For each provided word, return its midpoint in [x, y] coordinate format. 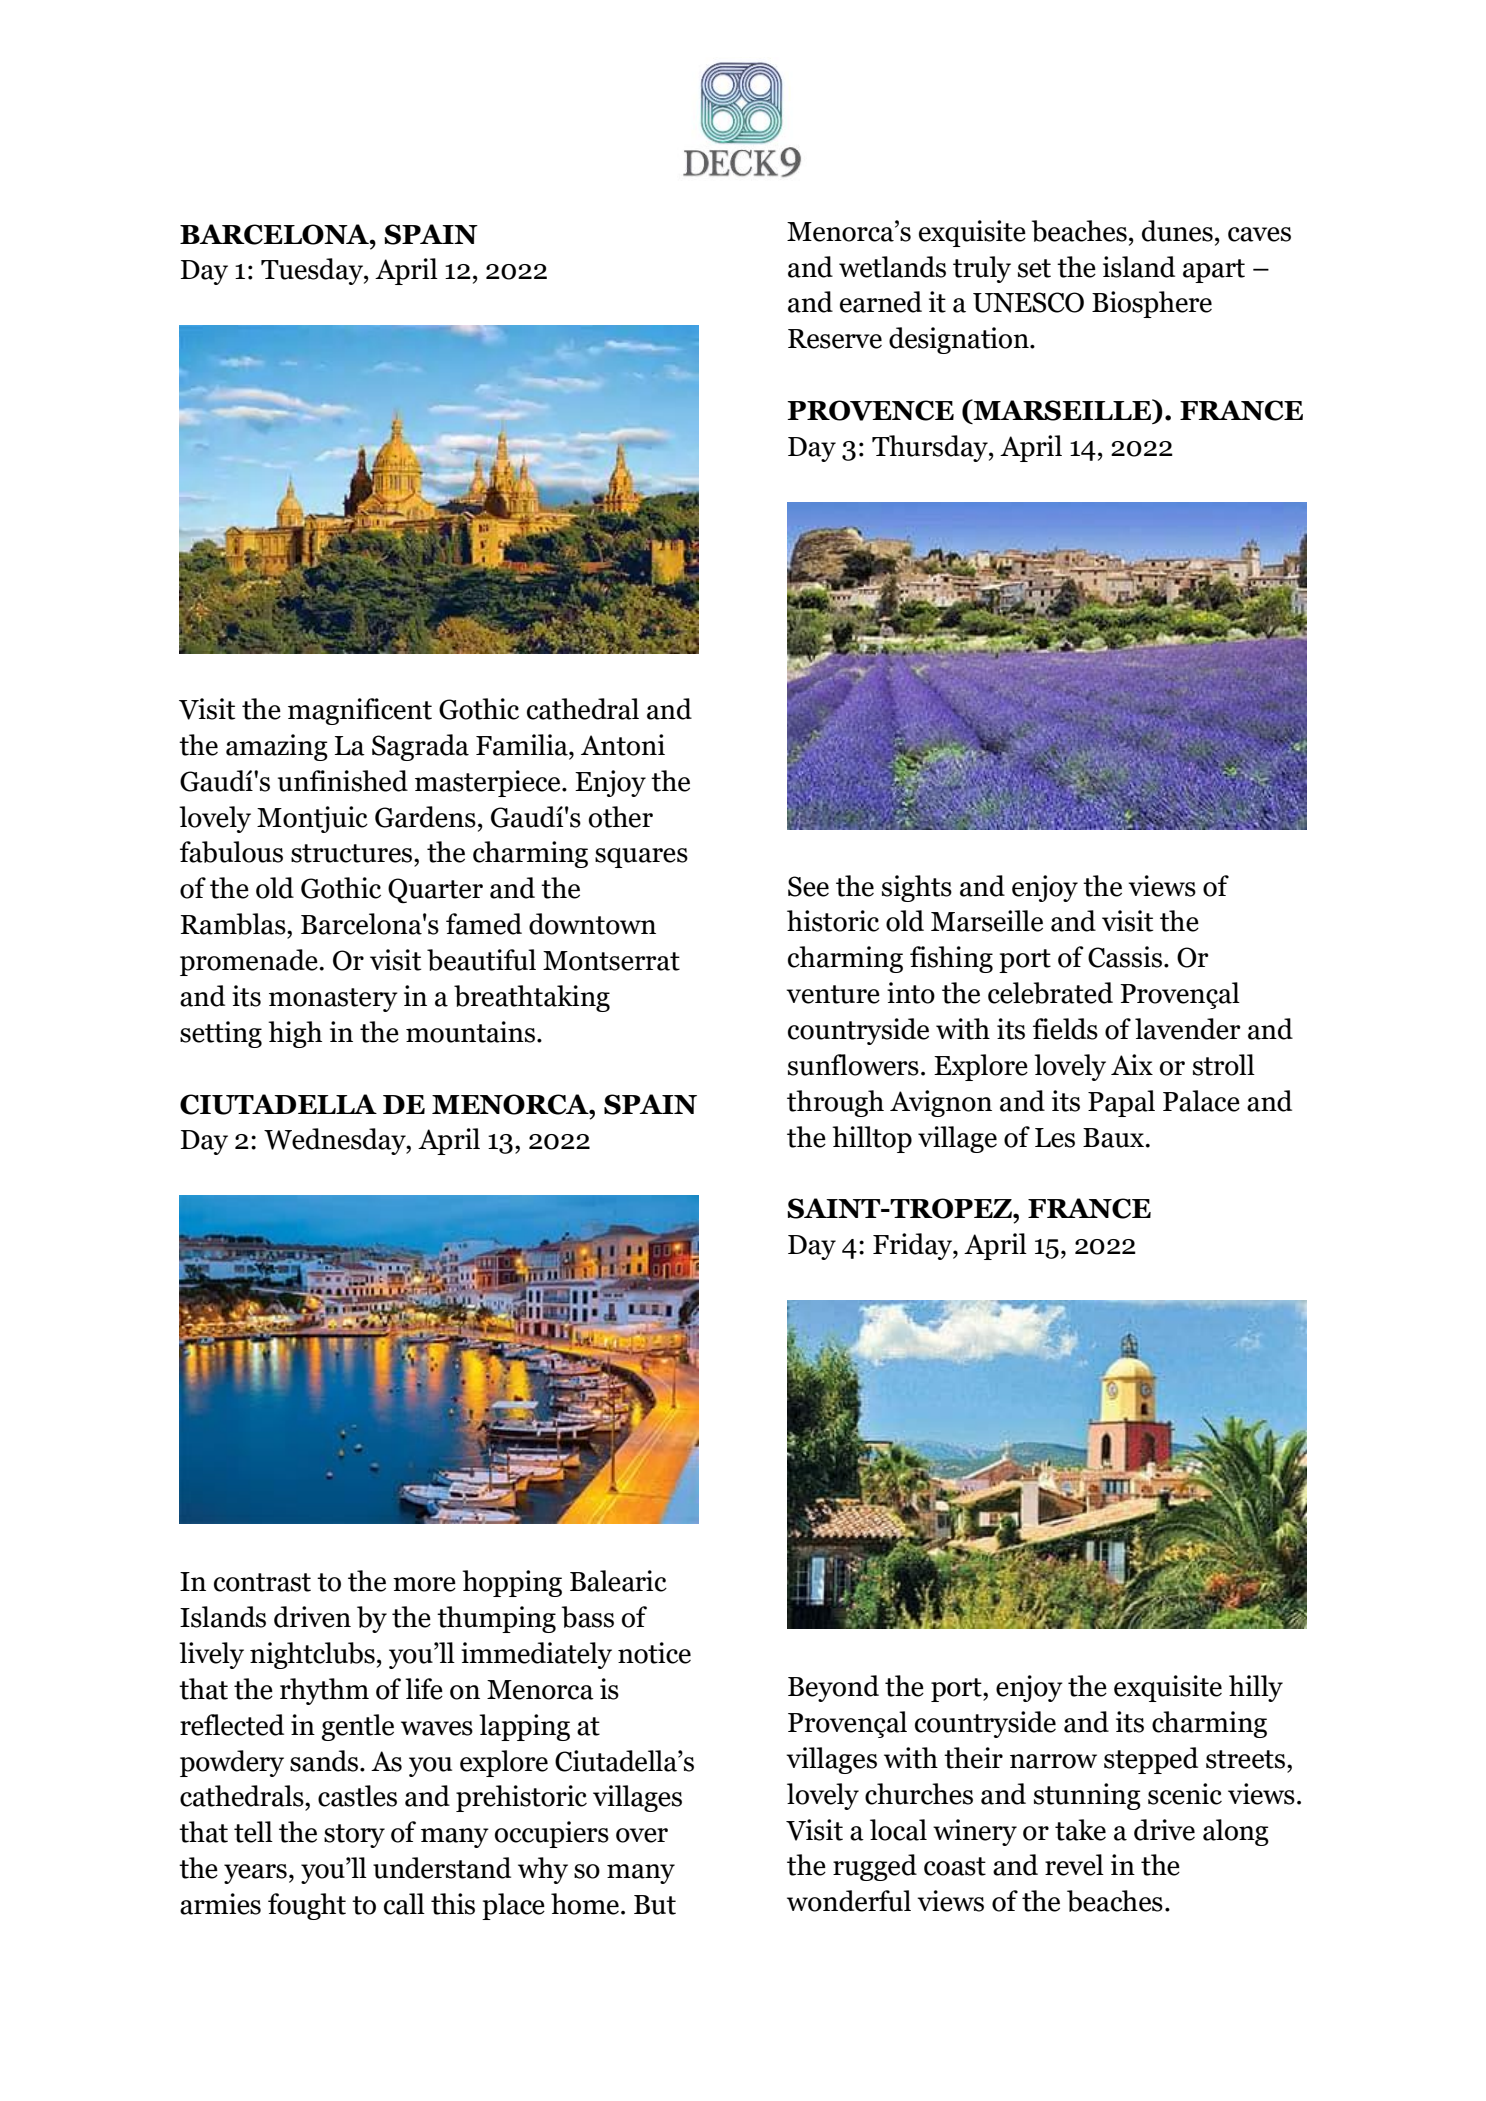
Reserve [835, 339]
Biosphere [1152, 304]
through [835, 1103]
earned [881, 302]
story [354, 1836]
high [295, 1034]
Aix [1132, 1064]
